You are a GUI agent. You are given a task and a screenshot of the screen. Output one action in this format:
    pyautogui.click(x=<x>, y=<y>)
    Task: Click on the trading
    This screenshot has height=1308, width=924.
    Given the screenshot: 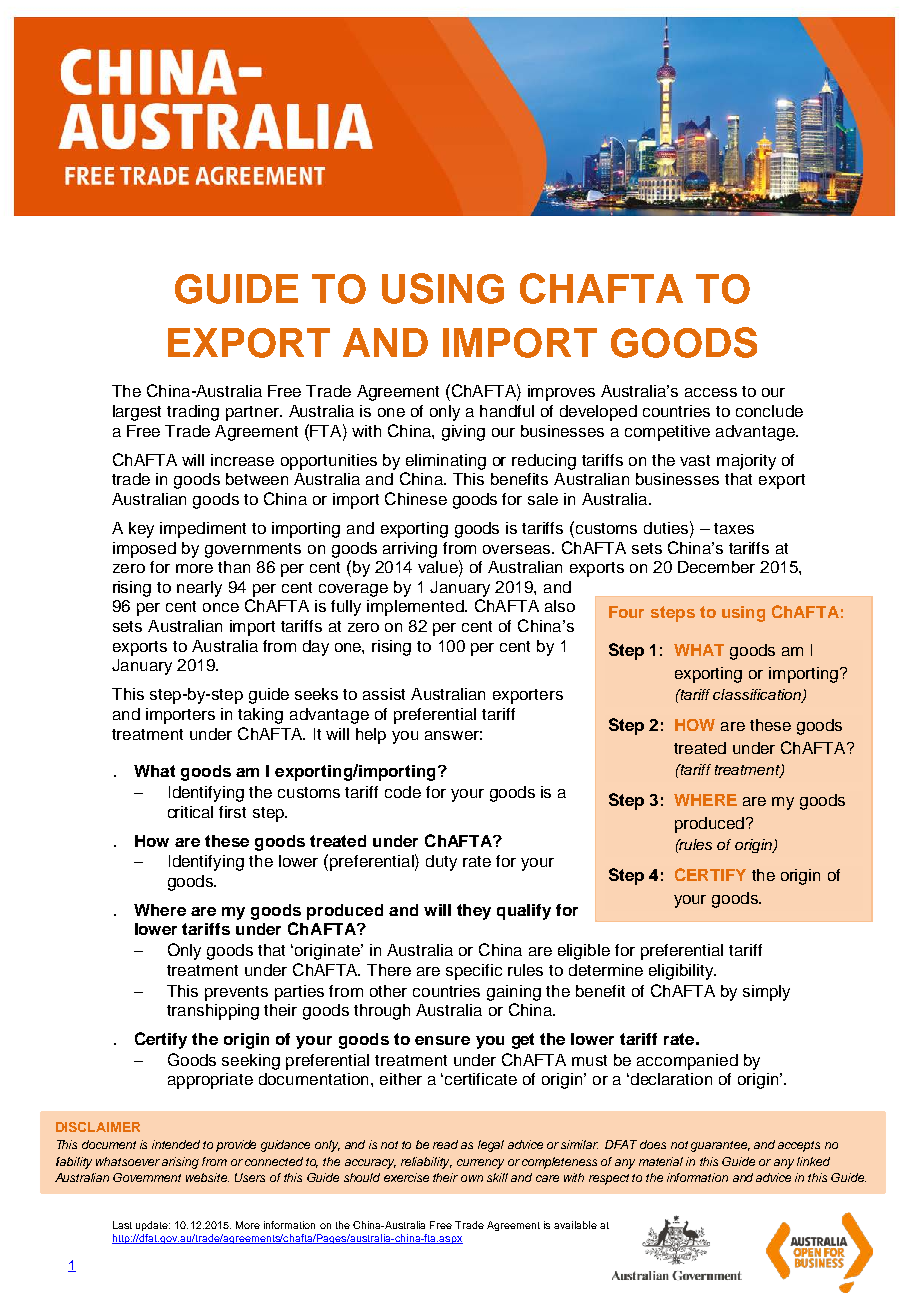 What is the action you would take?
    pyautogui.click(x=193, y=413)
